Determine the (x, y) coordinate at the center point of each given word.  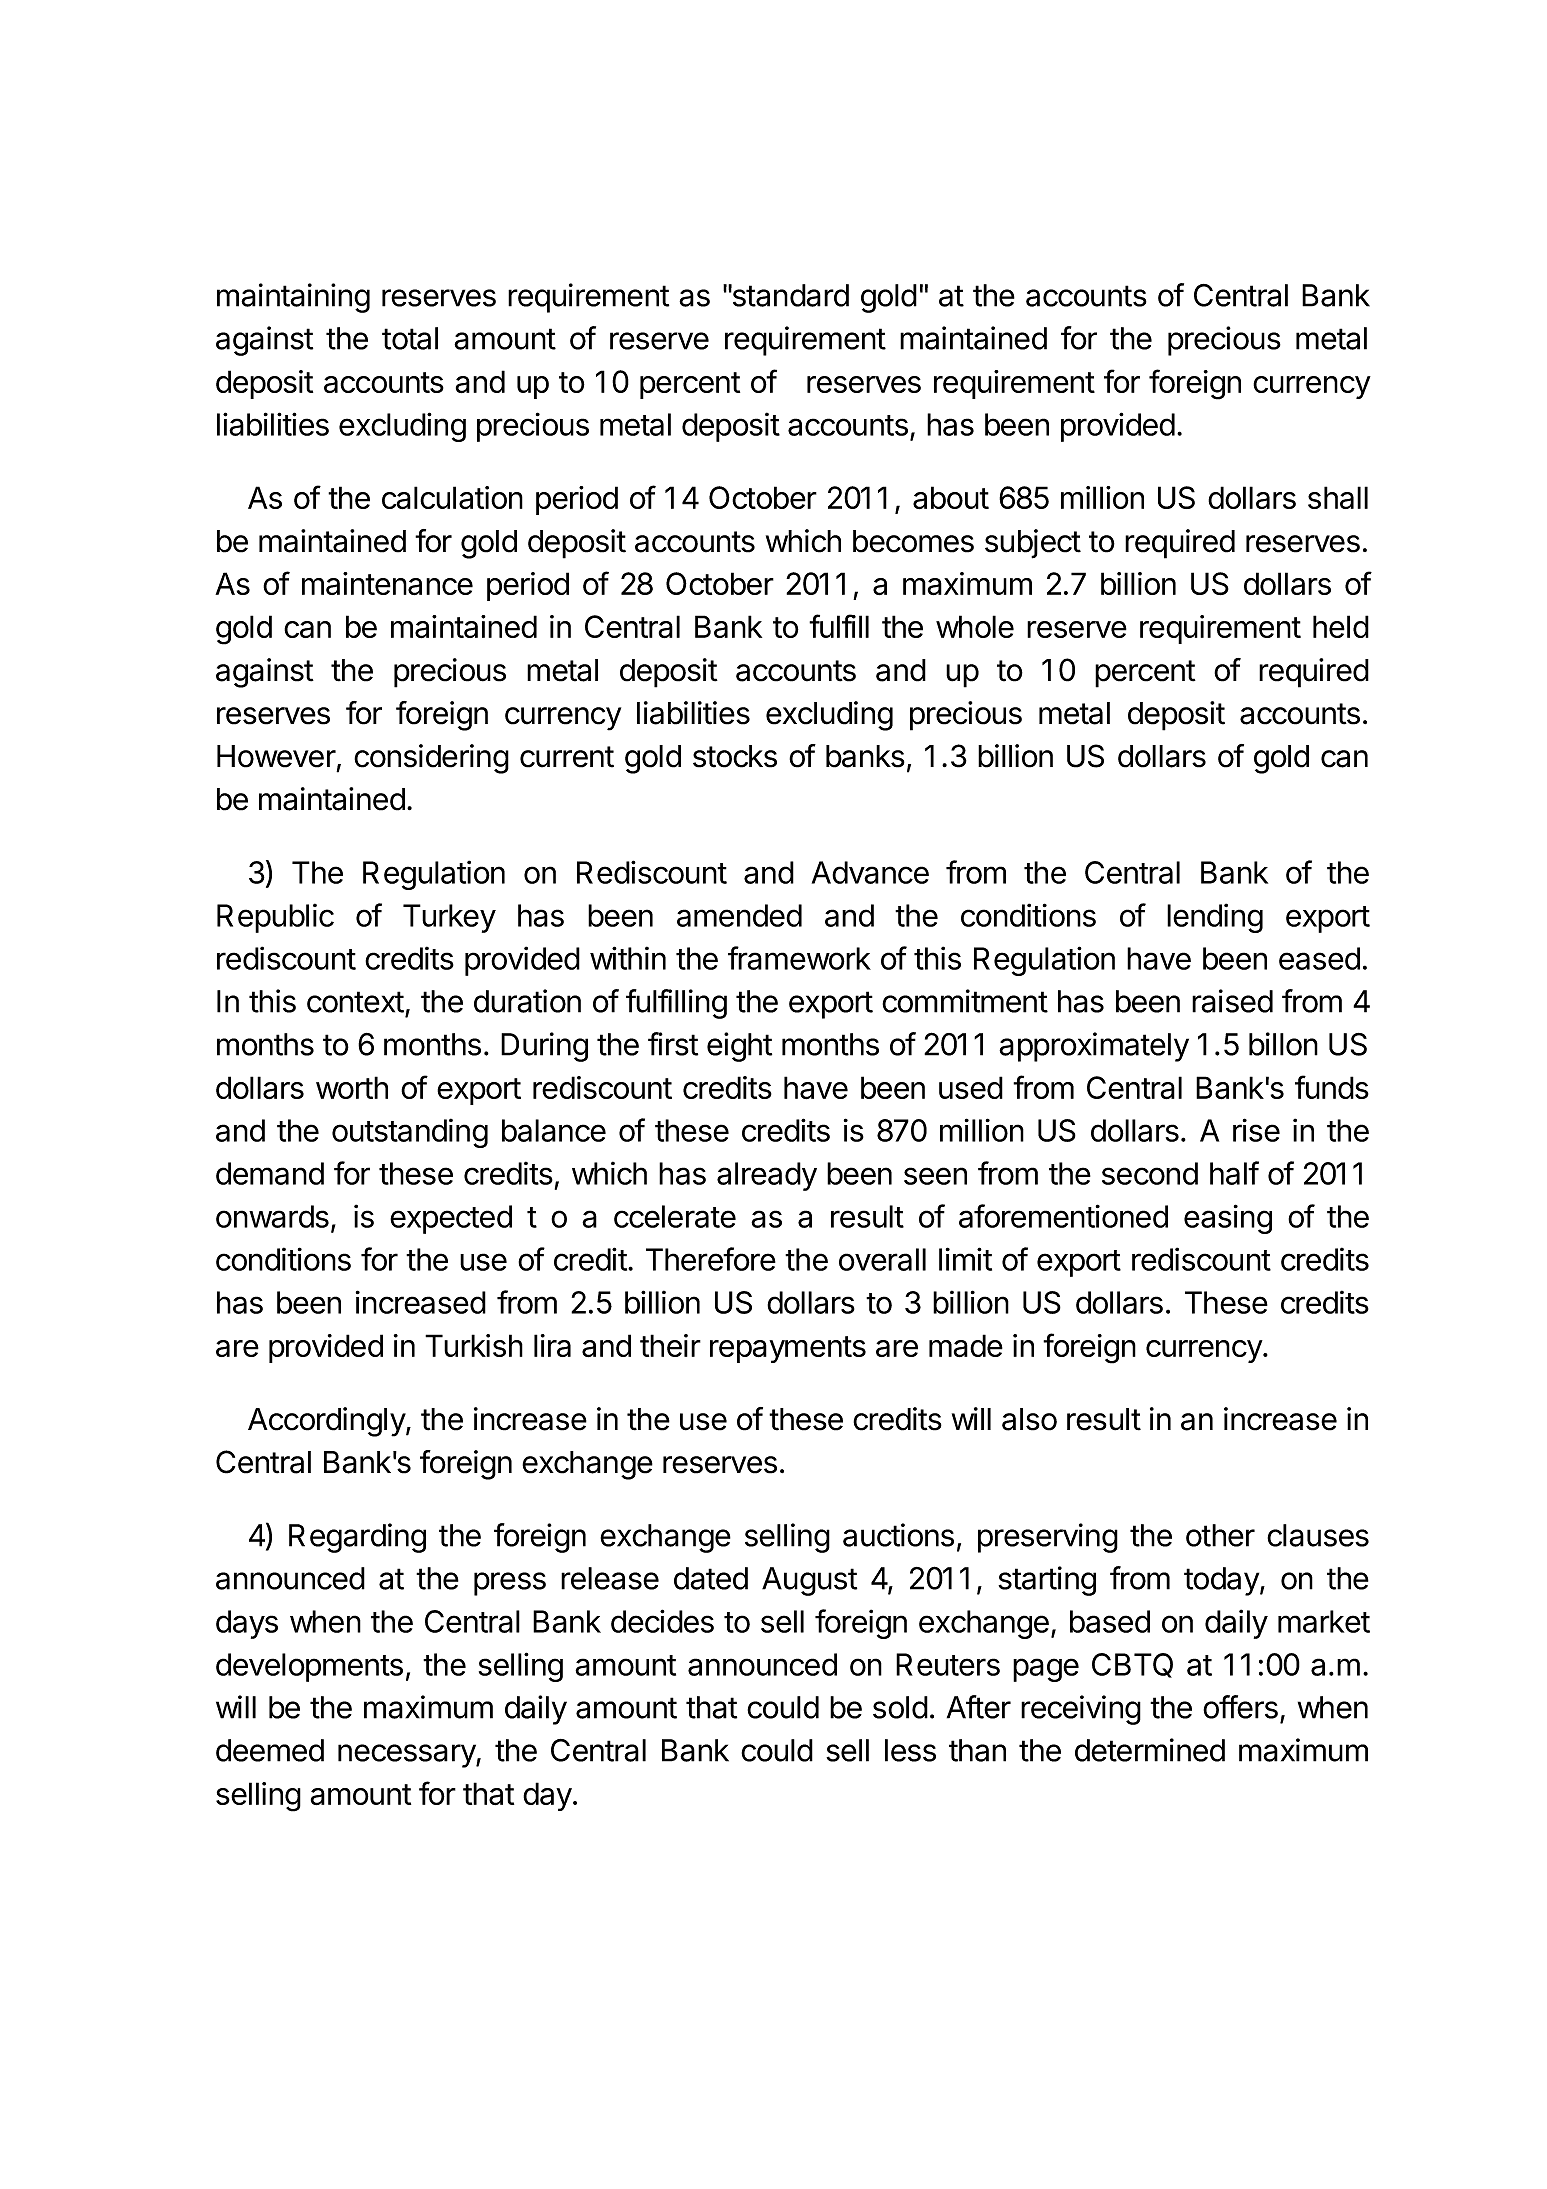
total (410, 338)
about (951, 497)
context (355, 1002)
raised (1232, 1001)
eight (739, 1047)
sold (900, 1707)
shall (1338, 497)
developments (309, 1667)
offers (1240, 1707)
